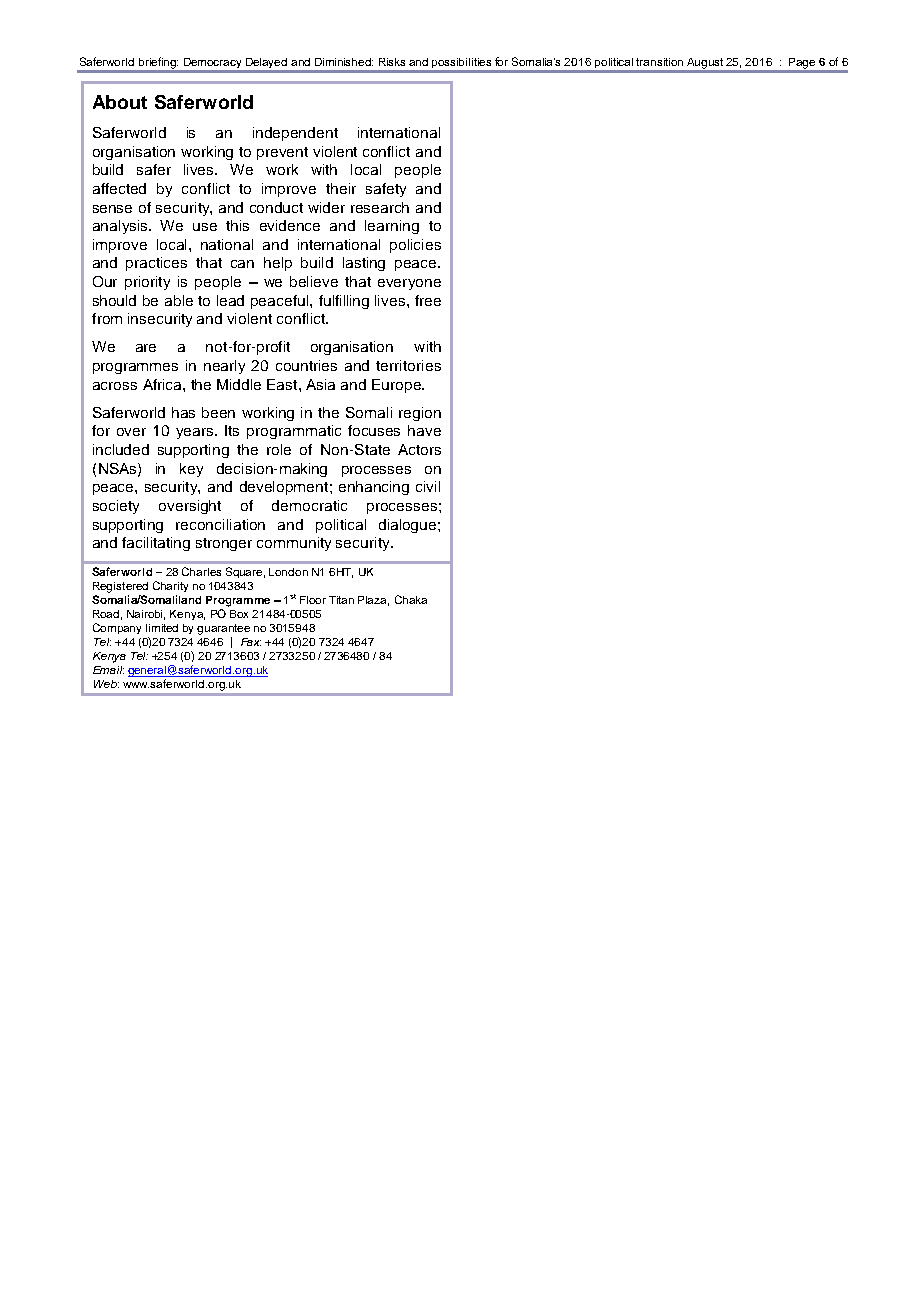 This screenshot has height=1309, width=924. What do you see at coordinates (116, 507) in the screenshot?
I see `society` at bounding box center [116, 507].
